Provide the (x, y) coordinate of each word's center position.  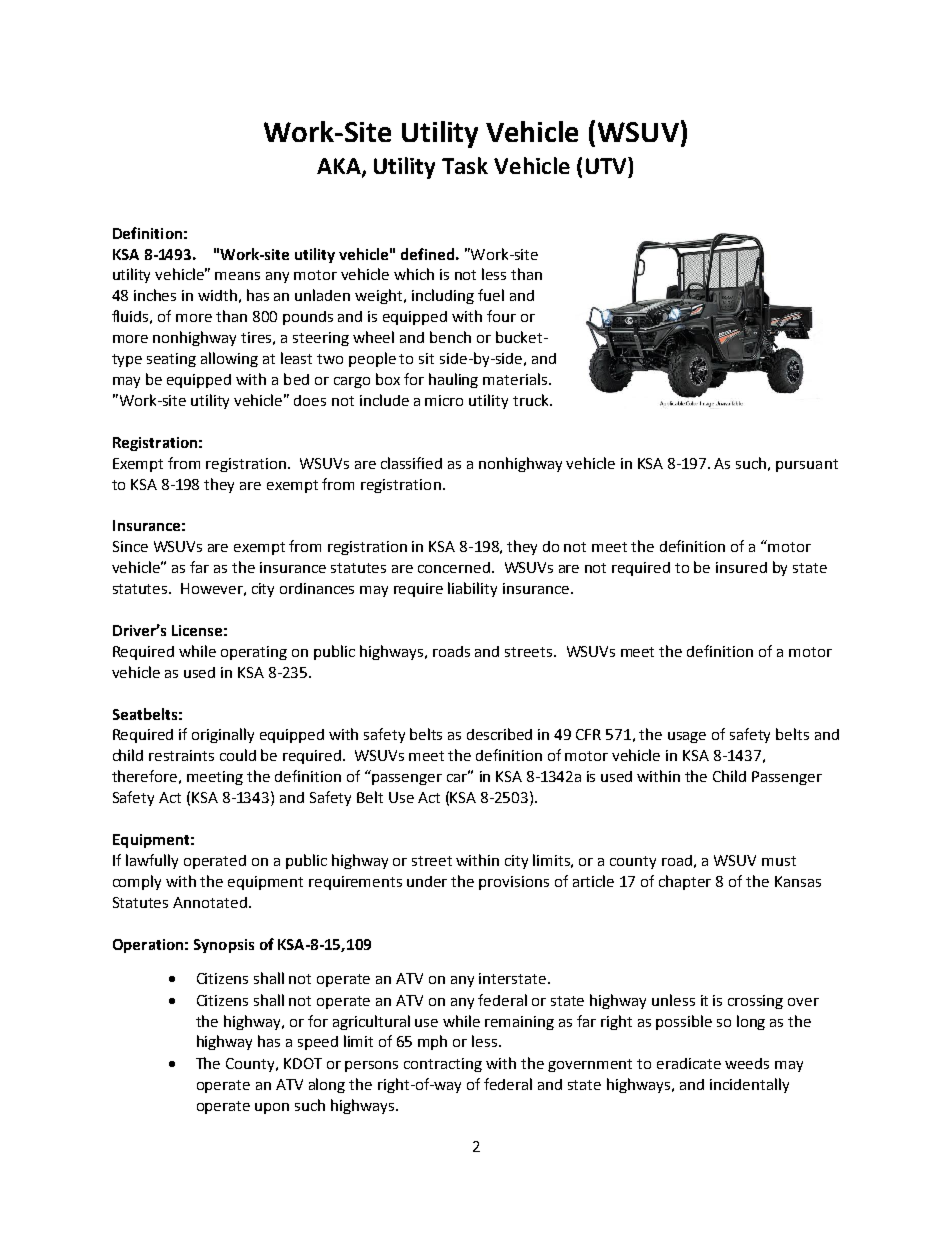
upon (272, 1108)
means (237, 276)
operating (254, 653)
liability (472, 589)
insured (741, 567)
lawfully (152, 861)
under (427, 881)
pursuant (807, 465)
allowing (229, 359)
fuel (491, 295)
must (779, 861)
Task (465, 165)
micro (444, 400)
